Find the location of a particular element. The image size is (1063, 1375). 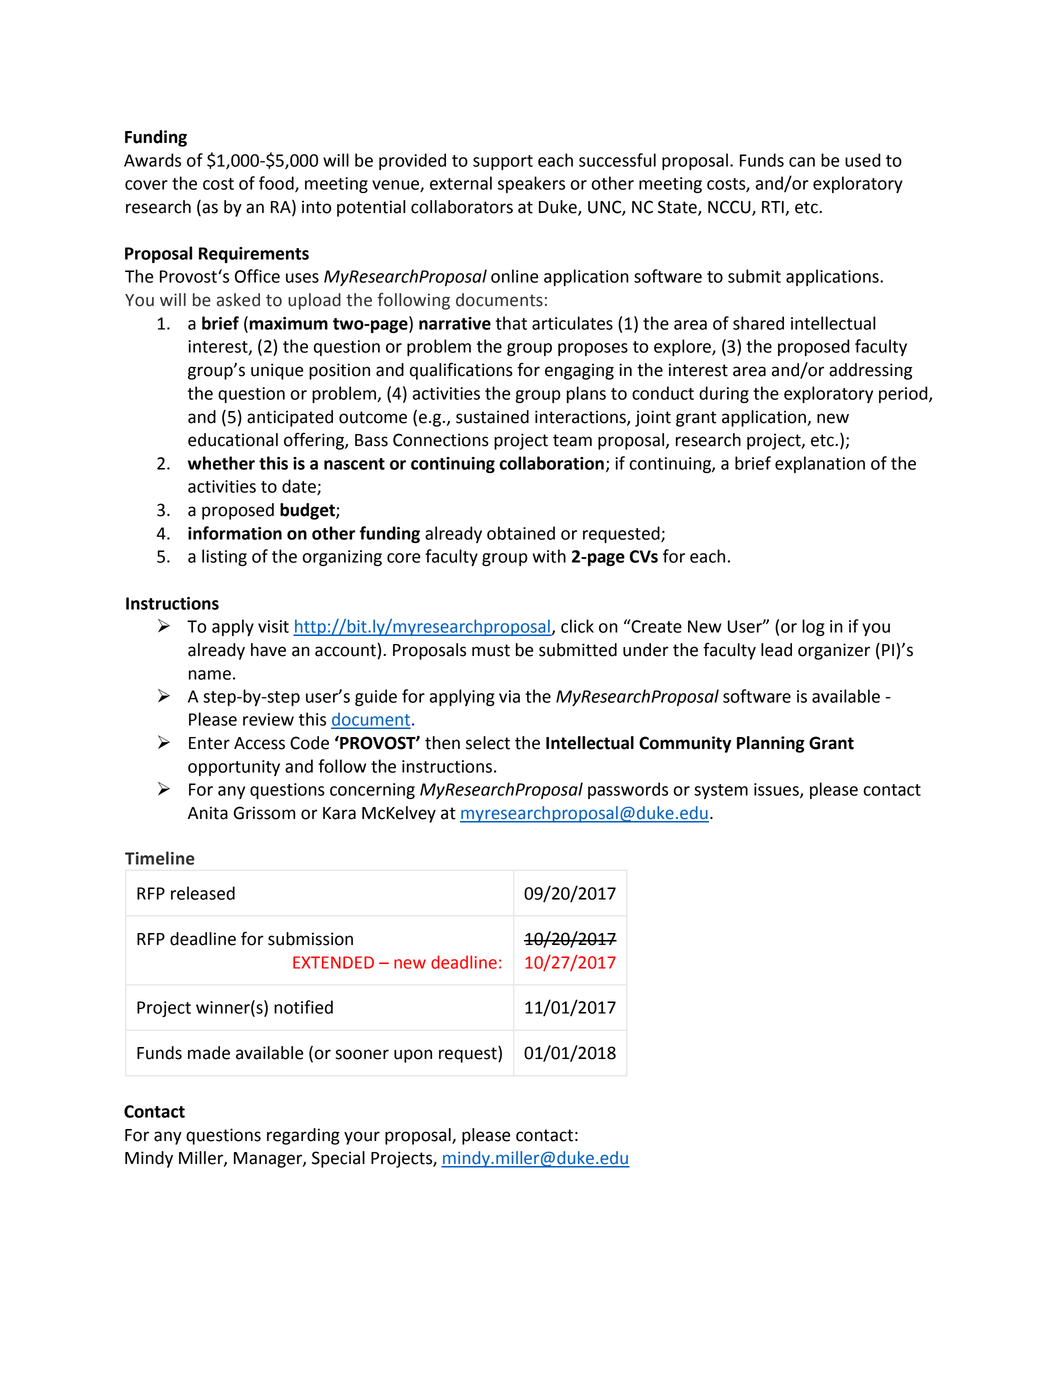

organizer is located at coordinates (834, 651).
